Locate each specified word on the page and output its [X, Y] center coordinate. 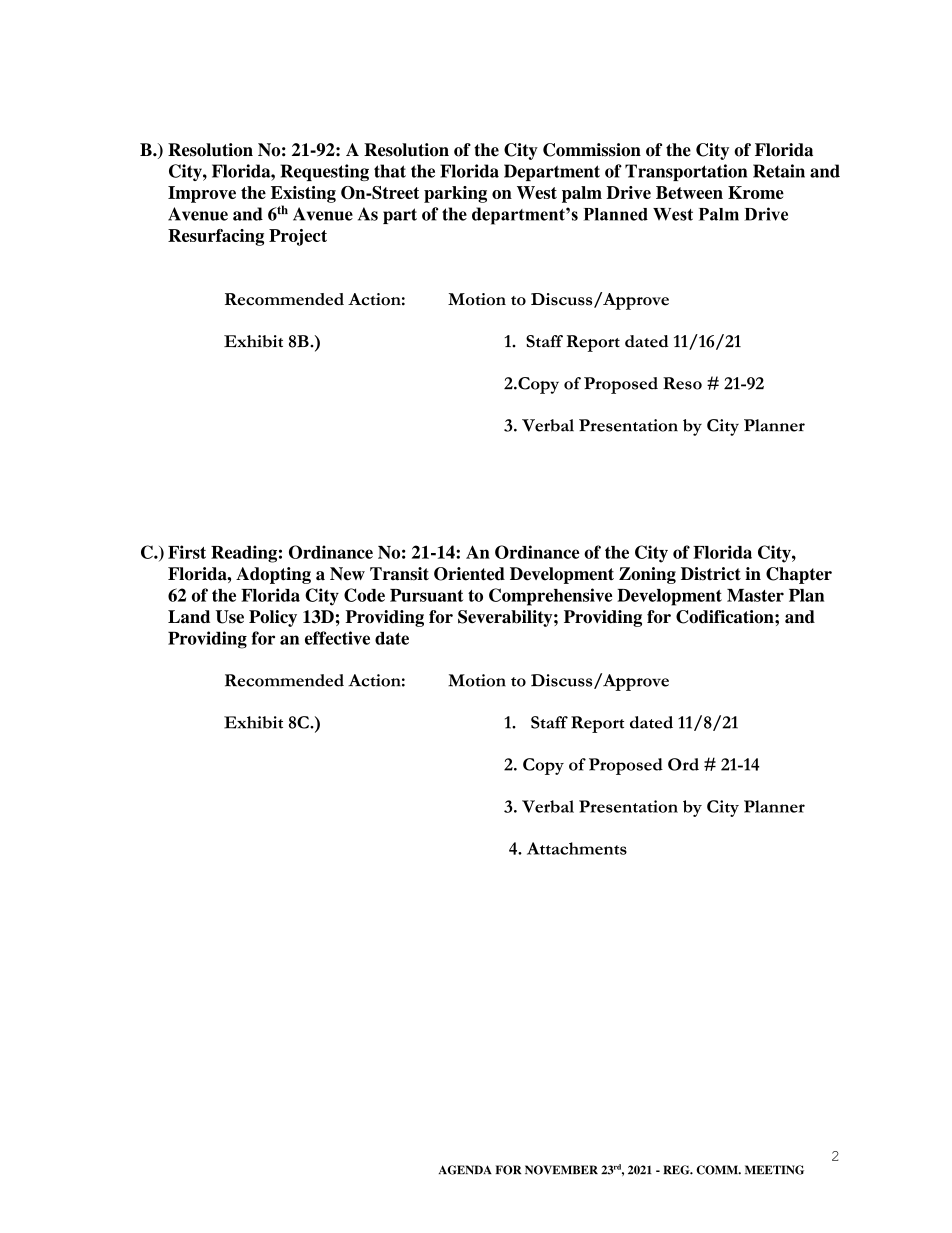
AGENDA [465, 1170]
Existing [303, 194]
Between [689, 192]
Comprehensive [550, 597]
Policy [273, 618]
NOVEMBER [561, 1170]
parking [455, 194]
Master [755, 595]
